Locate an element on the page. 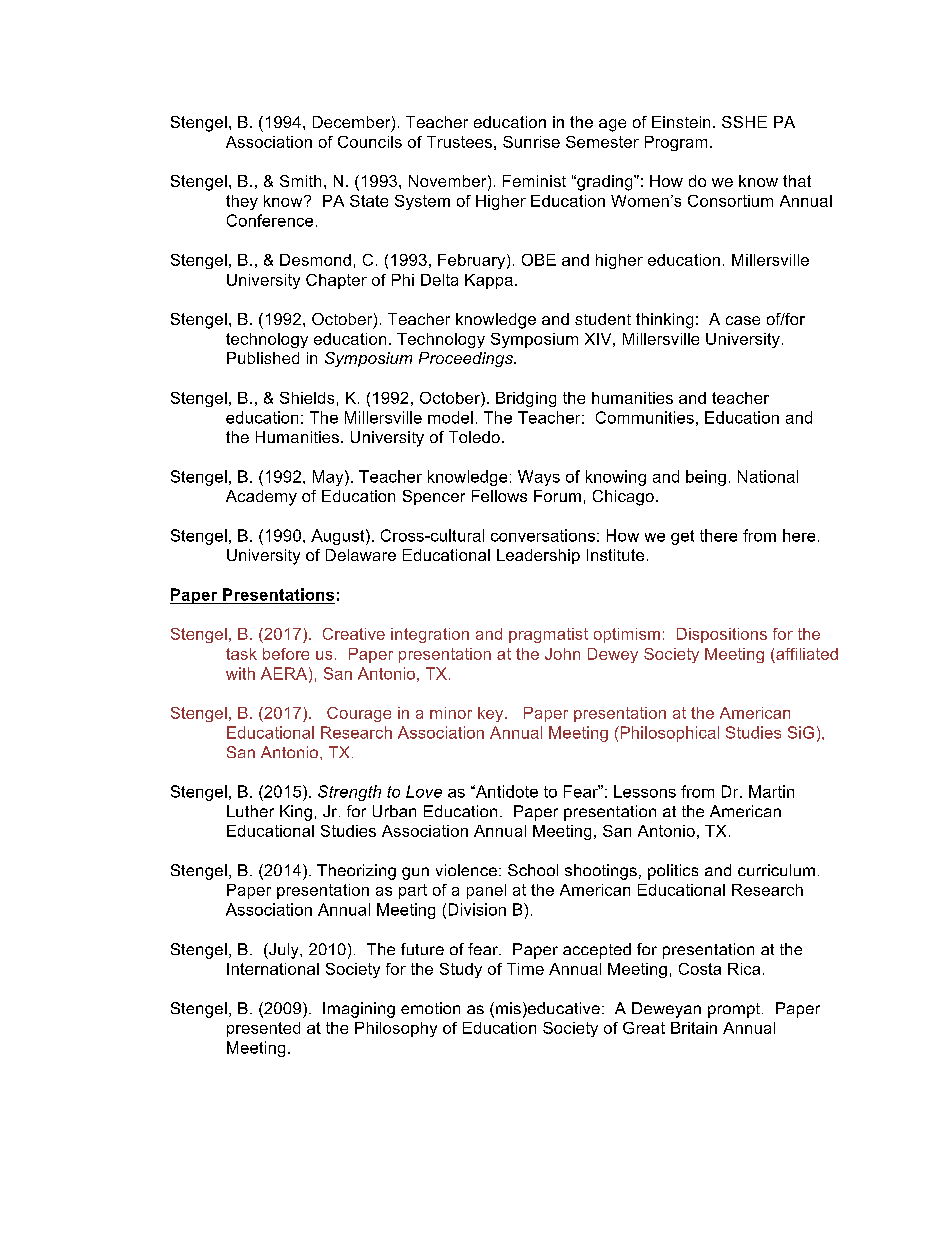 Image resolution: width=952 pixels, height=1233 pixels. Imagining is located at coordinates (359, 1010).
